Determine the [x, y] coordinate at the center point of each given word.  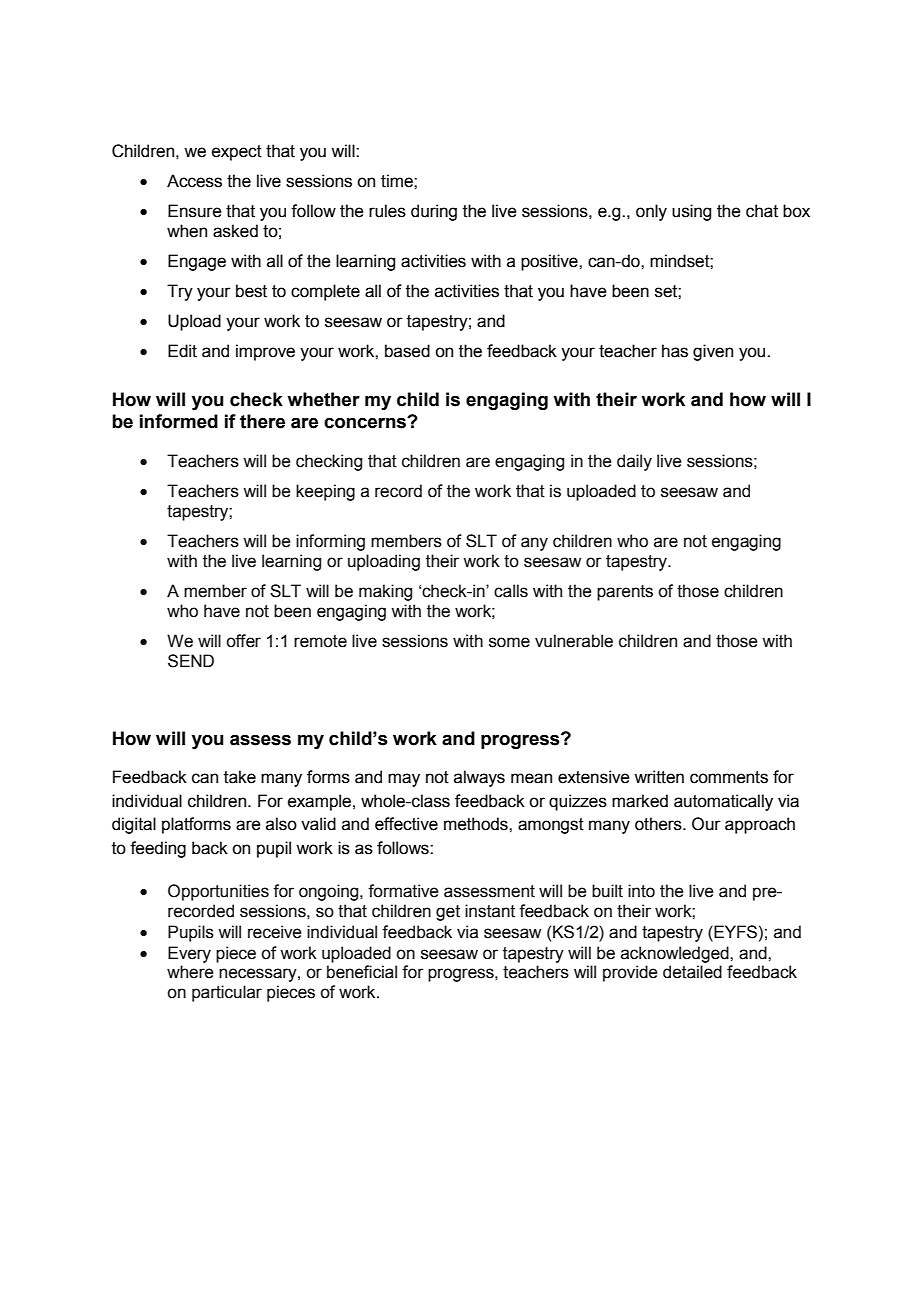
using [691, 212]
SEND [191, 661]
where [190, 972]
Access [194, 181]
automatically [723, 802]
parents [625, 593]
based [407, 351]
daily [634, 462]
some [509, 642]
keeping [325, 492]
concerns [366, 423]
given [713, 352]
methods [477, 824]
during [434, 212]
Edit [182, 351]
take [240, 777]
